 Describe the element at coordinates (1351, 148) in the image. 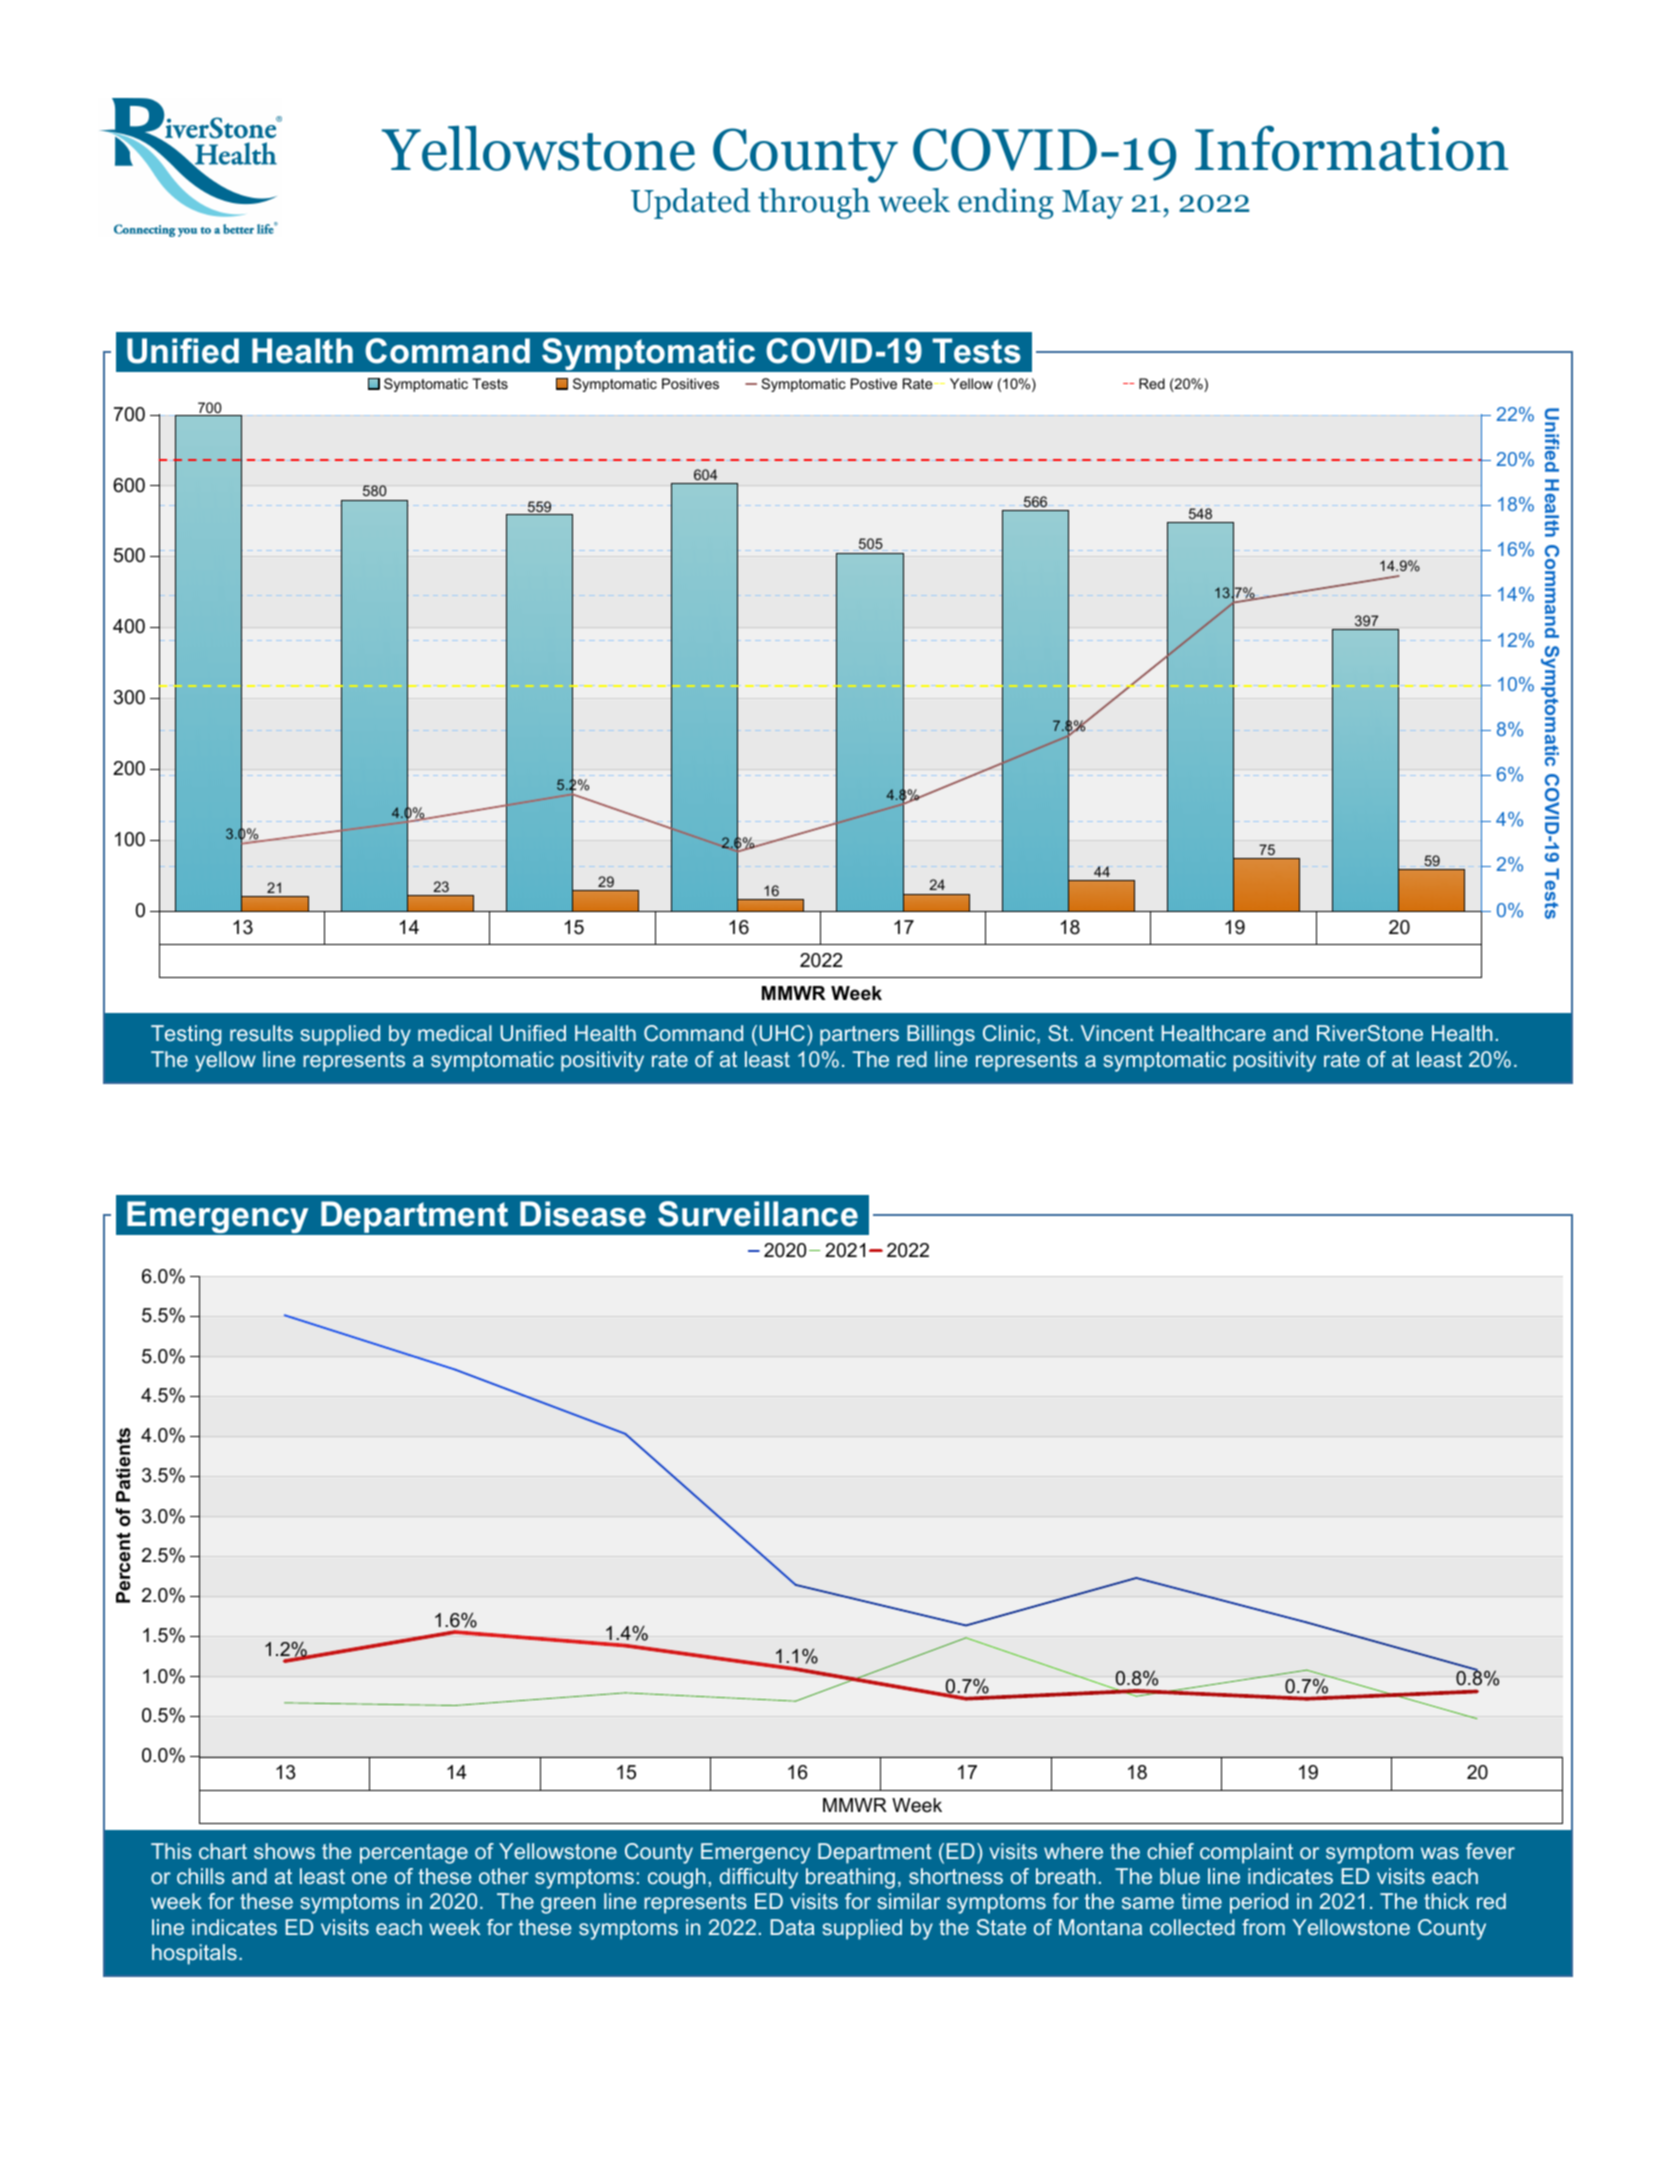

I see `Information` at that location.
